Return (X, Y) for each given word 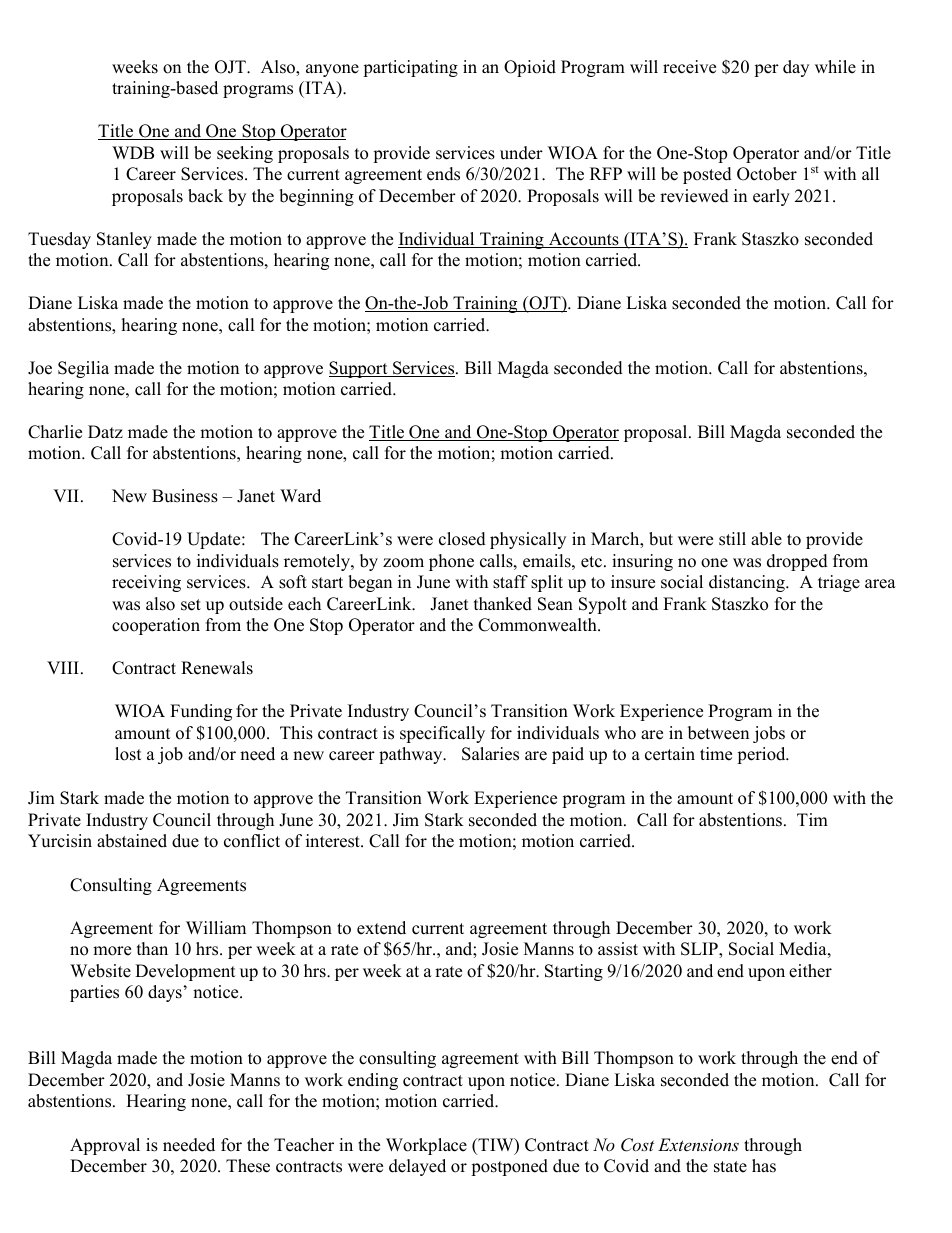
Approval (105, 1146)
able (766, 539)
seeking (245, 154)
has (764, 1166)
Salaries (490, 754)
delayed (417, 1167)
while (835, 67)
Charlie (55, 432)
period (762, 755)
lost (128, 754)
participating (410, 68)
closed (462, 539)
